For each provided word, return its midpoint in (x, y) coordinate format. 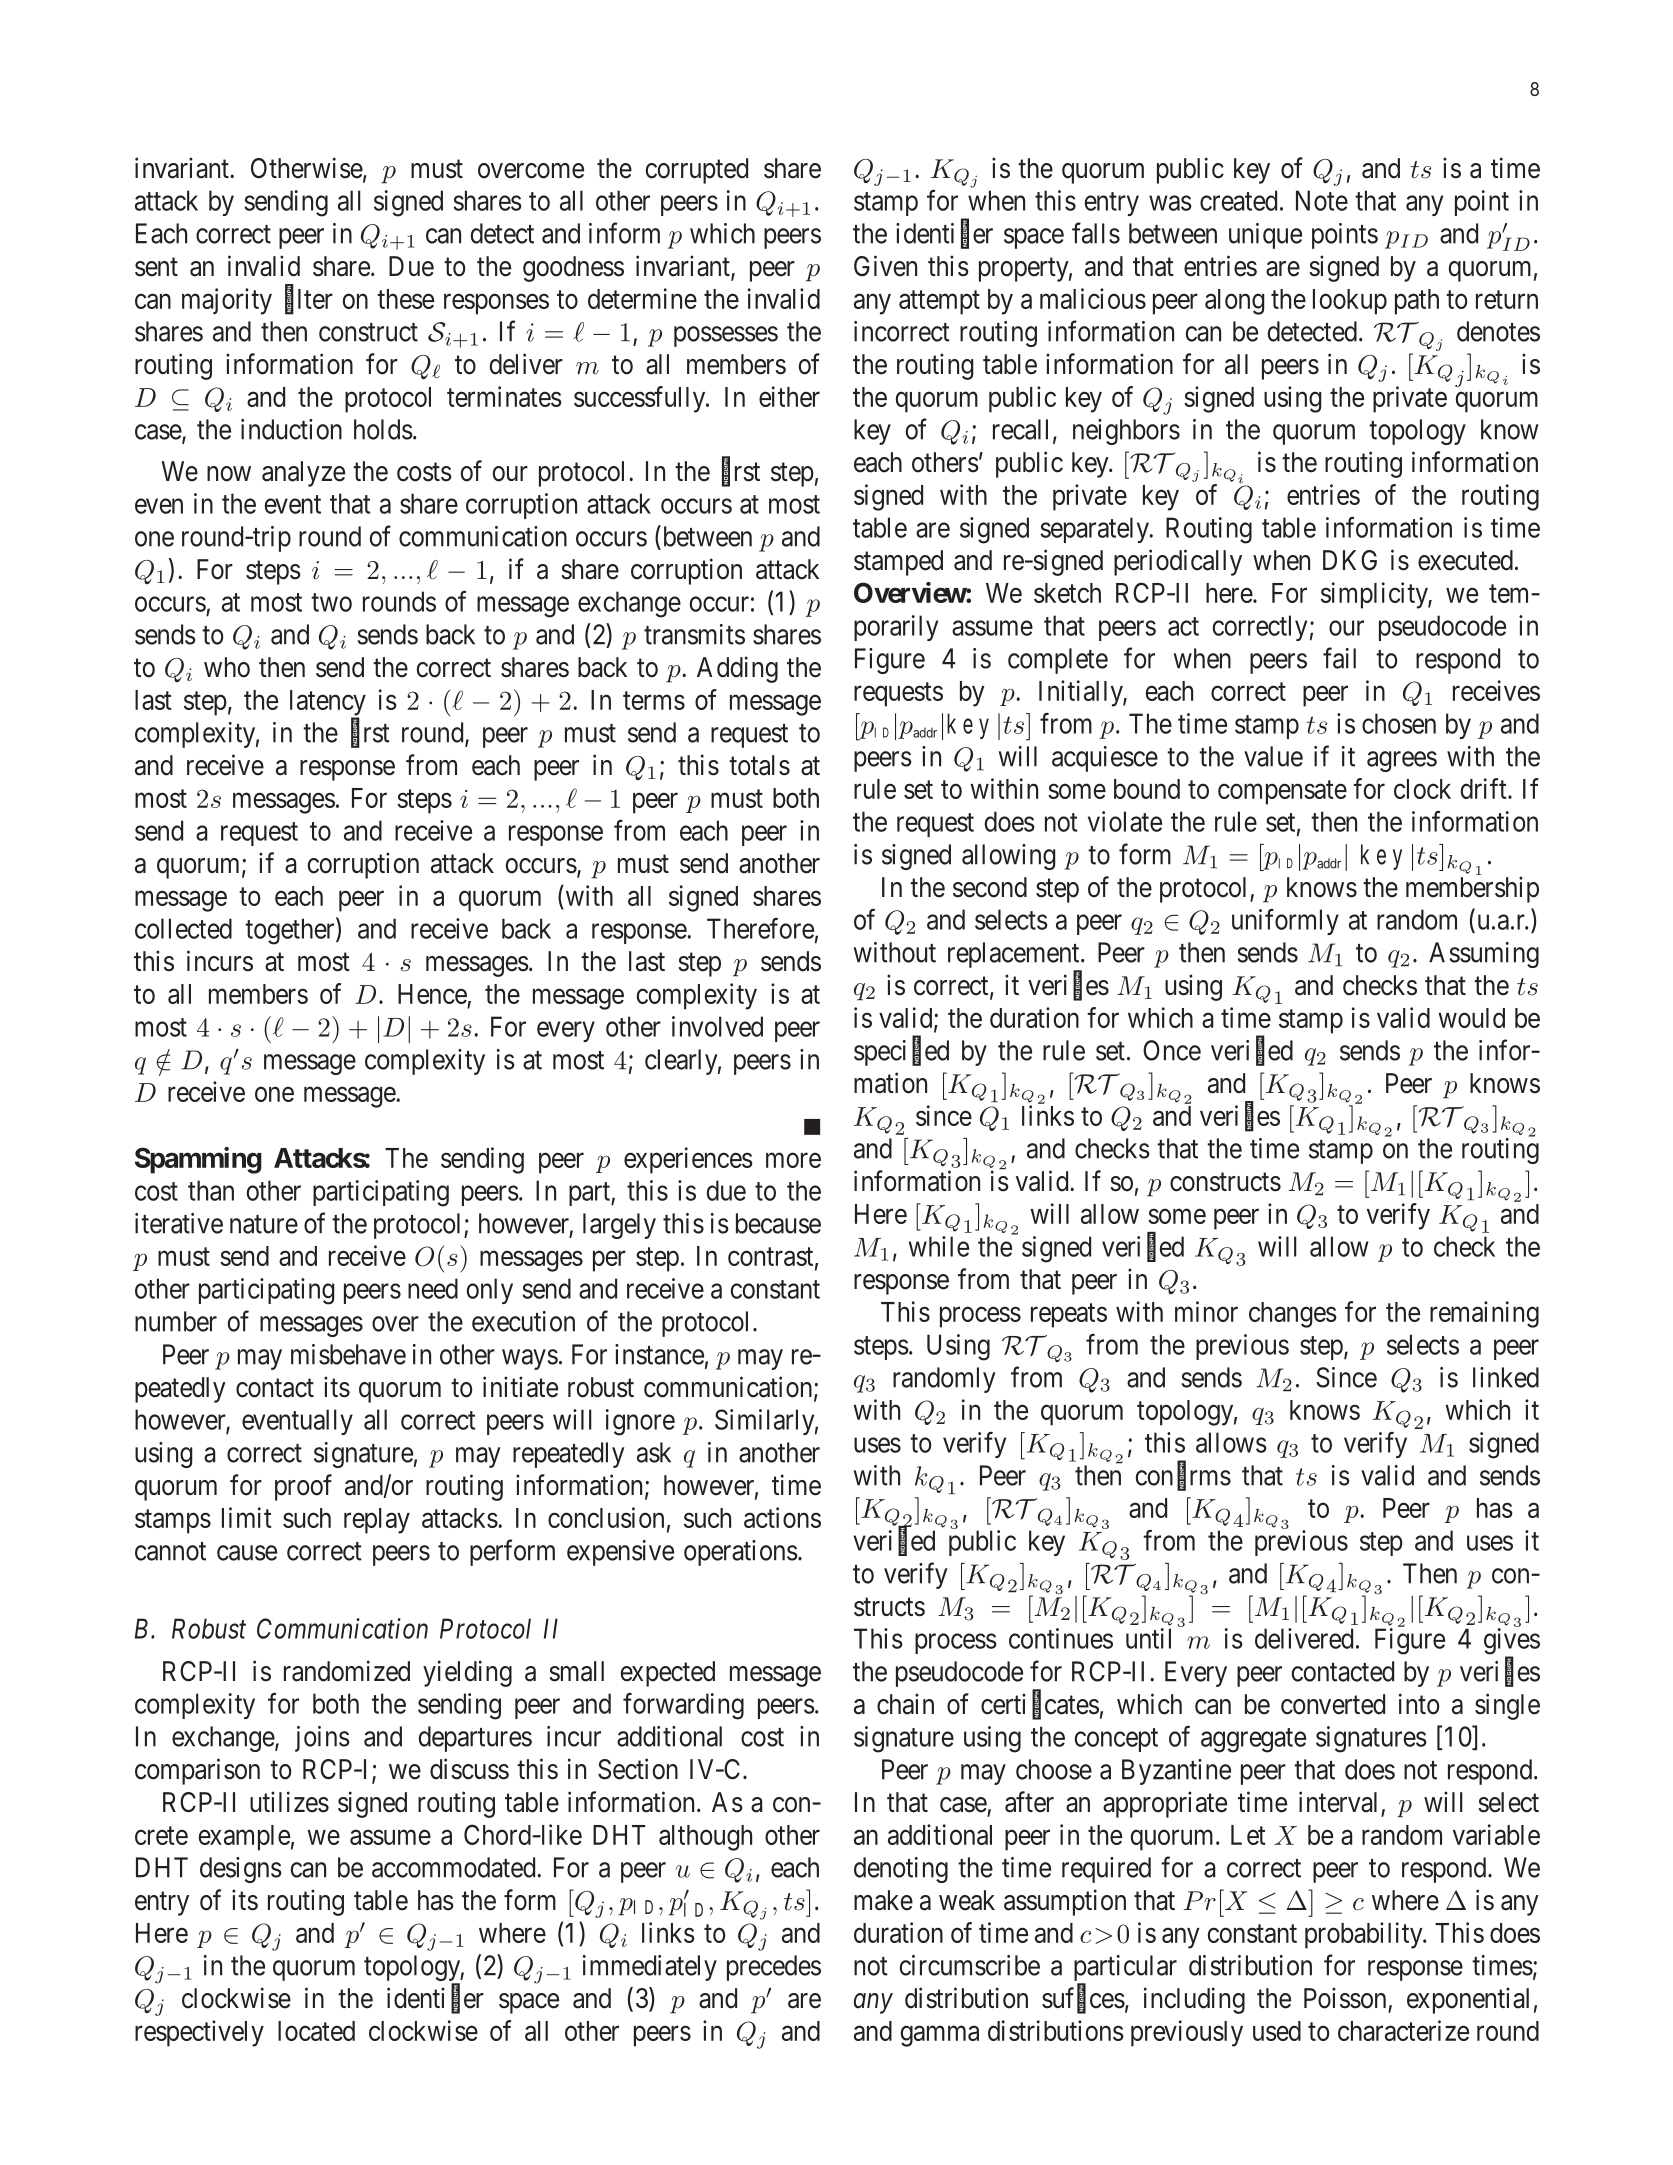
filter (309, 299)
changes (1293, 1315)
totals (759, 765)
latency (328, 704)
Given (885, 266)
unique (1265, 236)
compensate (1282, 793)
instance (659, 1354)
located (316, 2031)
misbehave (348, 1354)
